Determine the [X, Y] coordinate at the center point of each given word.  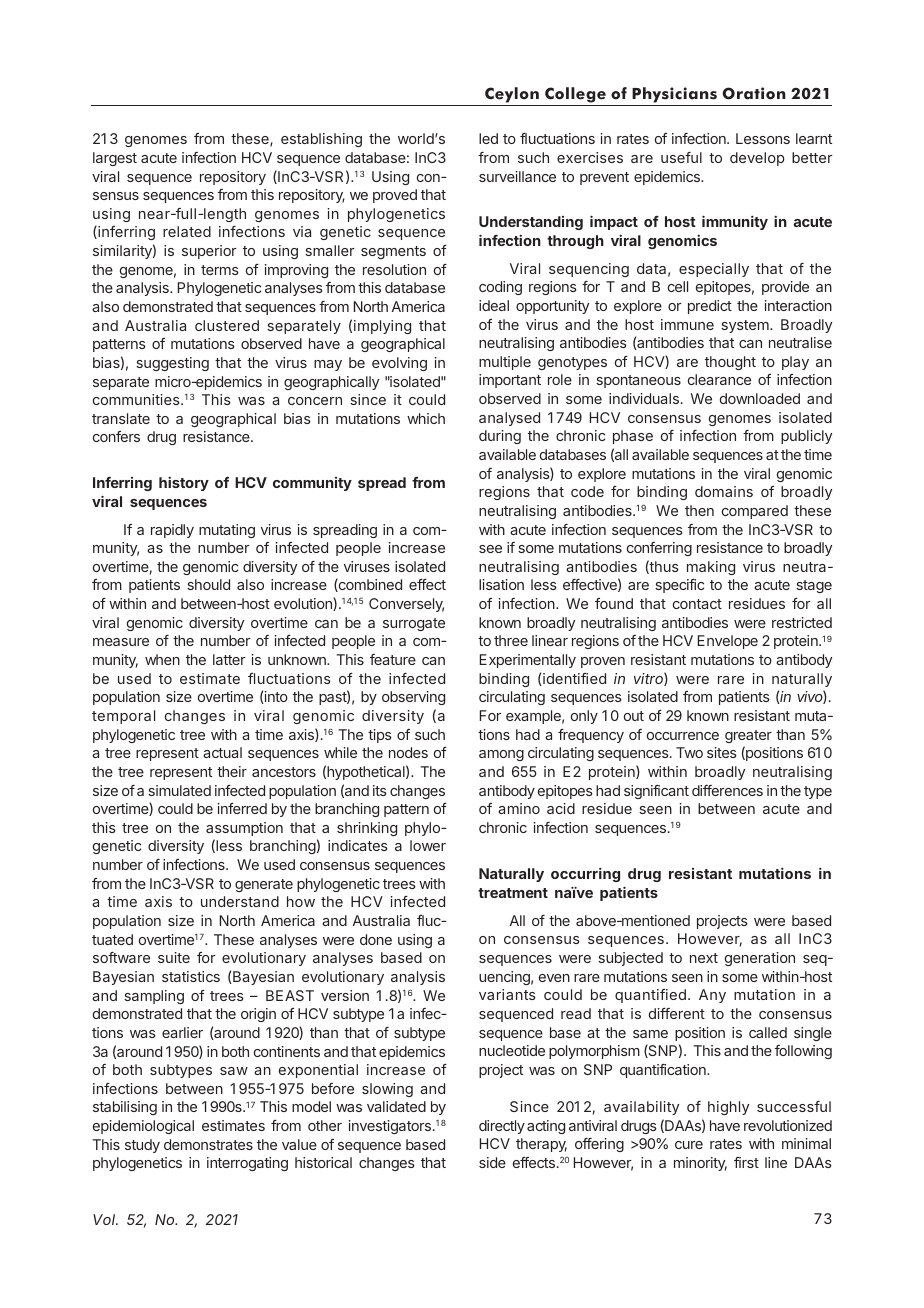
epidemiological [143, 1127]
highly [728, 1108]
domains [724, 491]
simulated [179, 790]
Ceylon [512, 95]
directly [502, 1127]
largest [115, 159]
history [184, 484]
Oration [754, 93]
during [500, 437]
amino [519, 808]
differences [727, 790]
